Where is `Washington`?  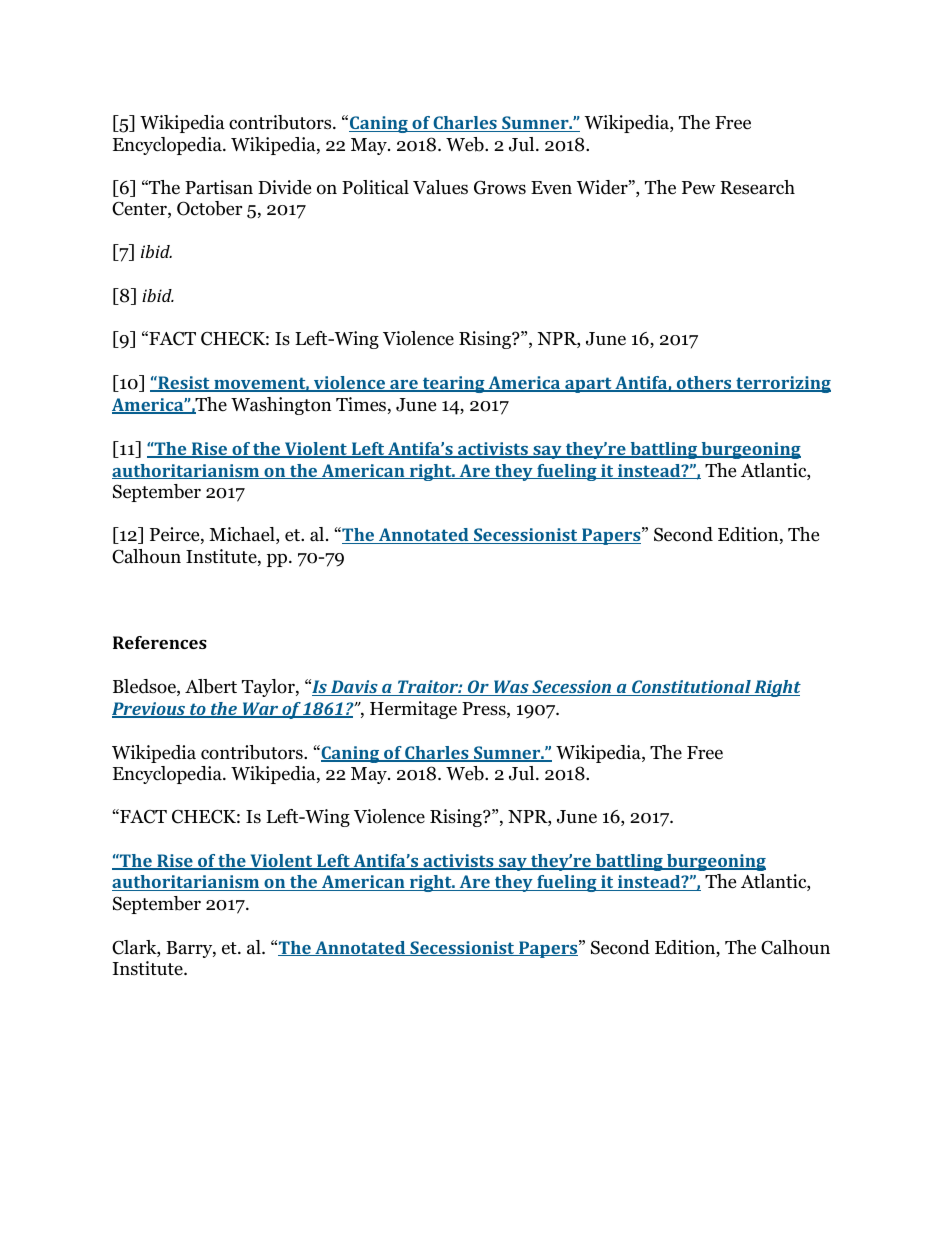 Washington is located at coordinates (281, 406).
